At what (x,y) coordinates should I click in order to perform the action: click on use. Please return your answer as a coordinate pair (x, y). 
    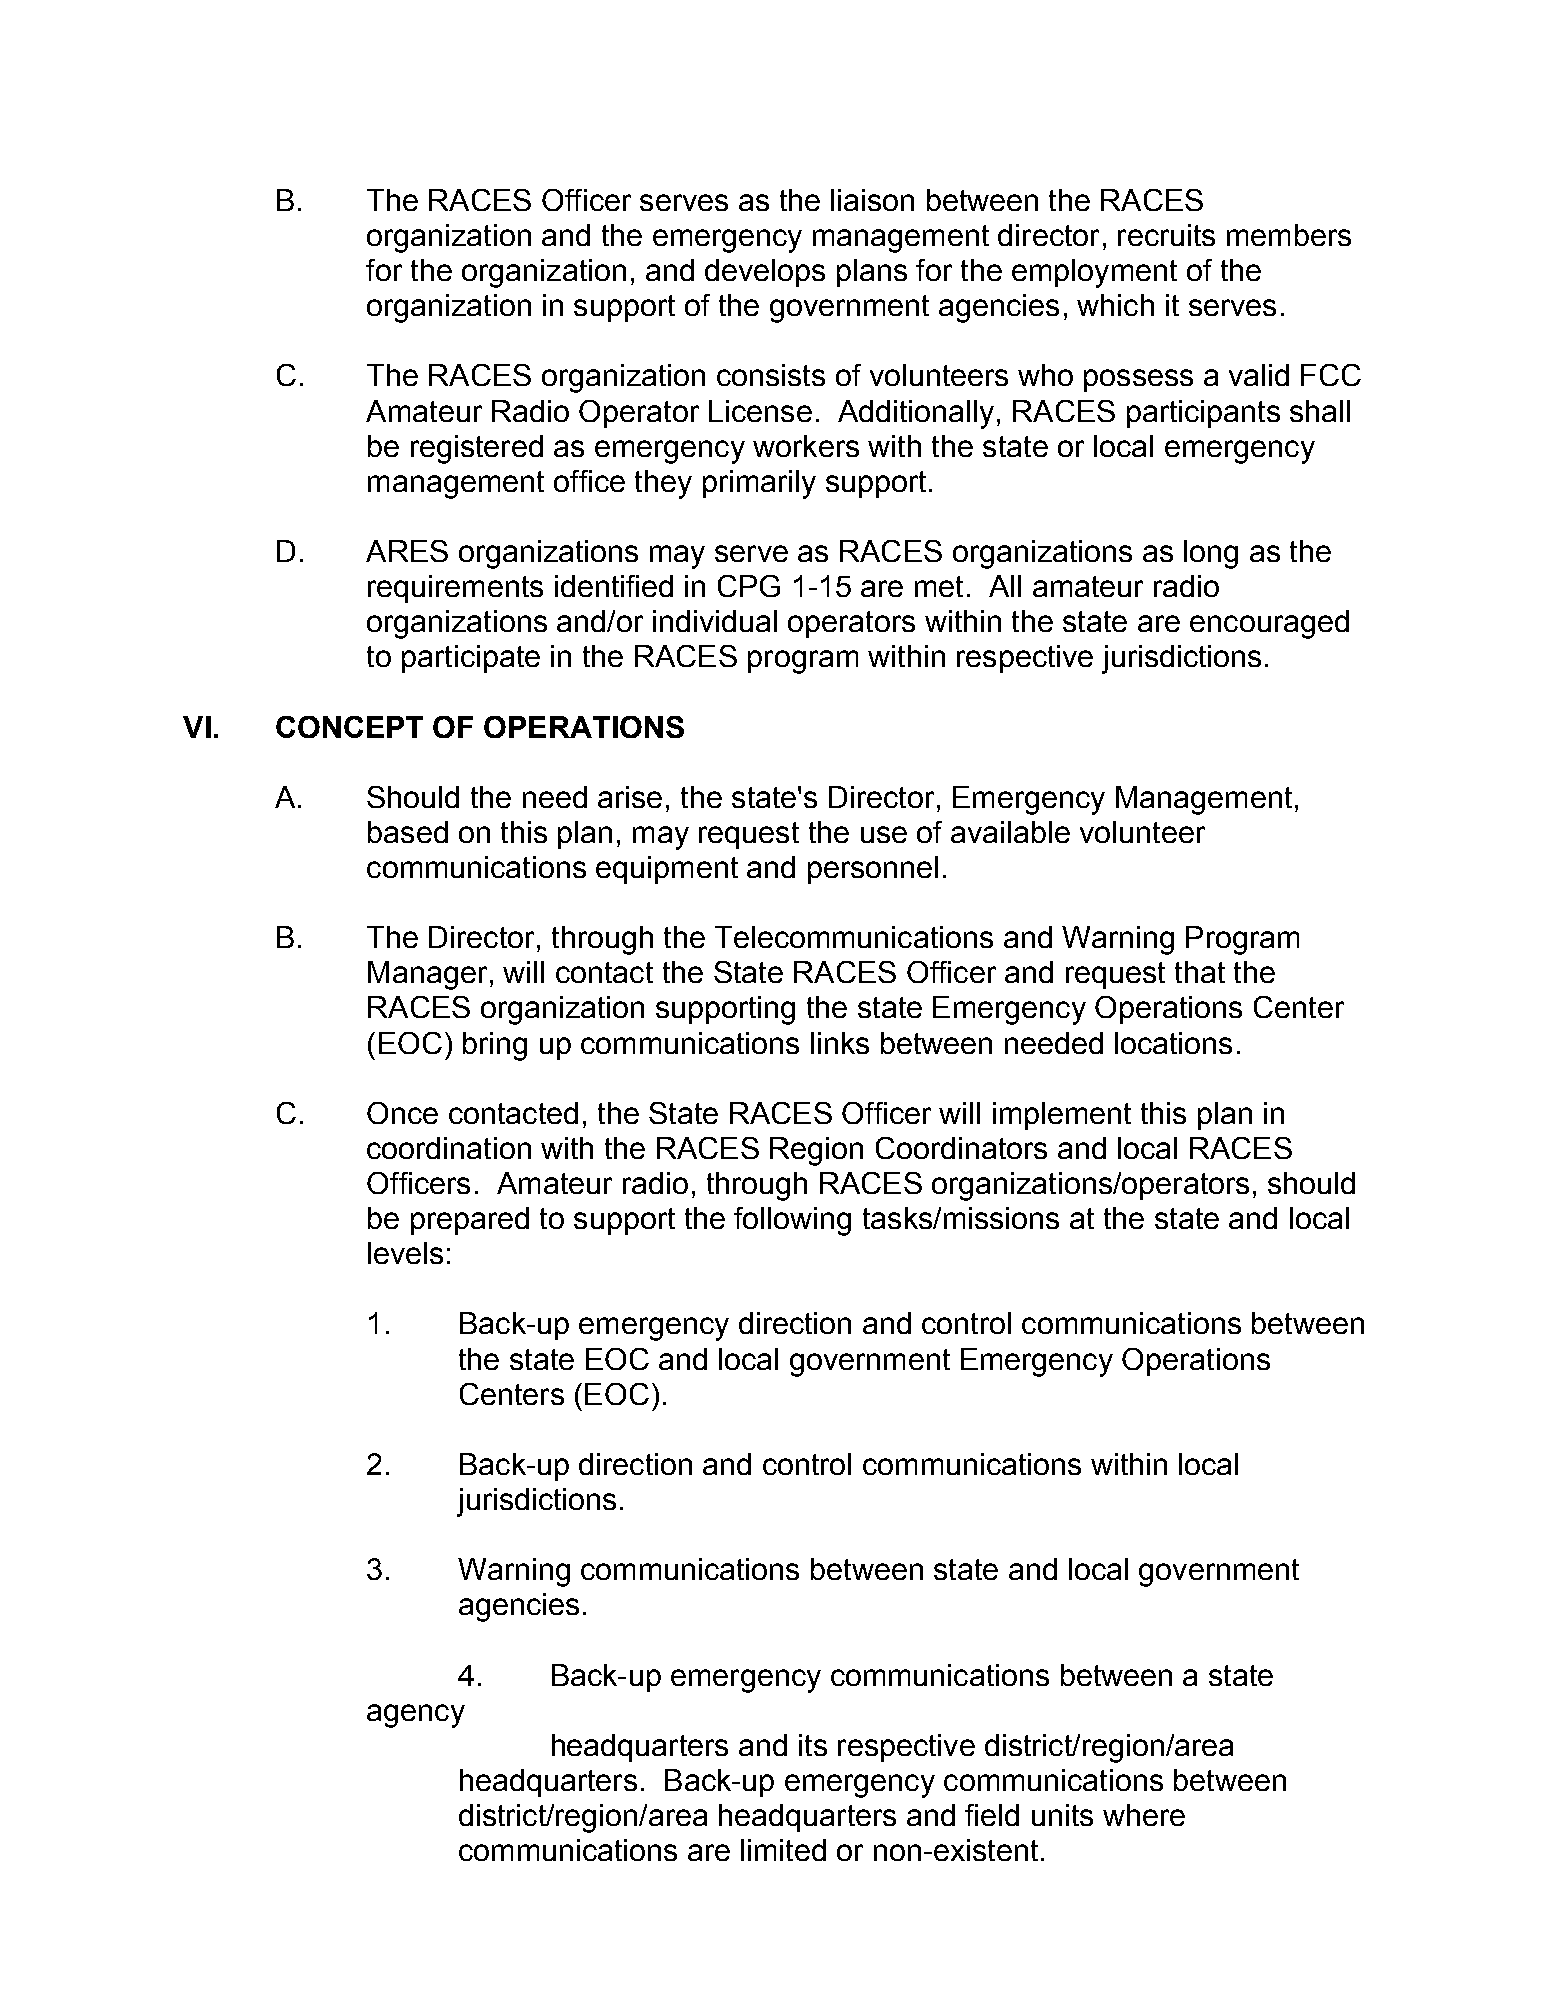
    Looking at the image, I should click on (884, 834).
